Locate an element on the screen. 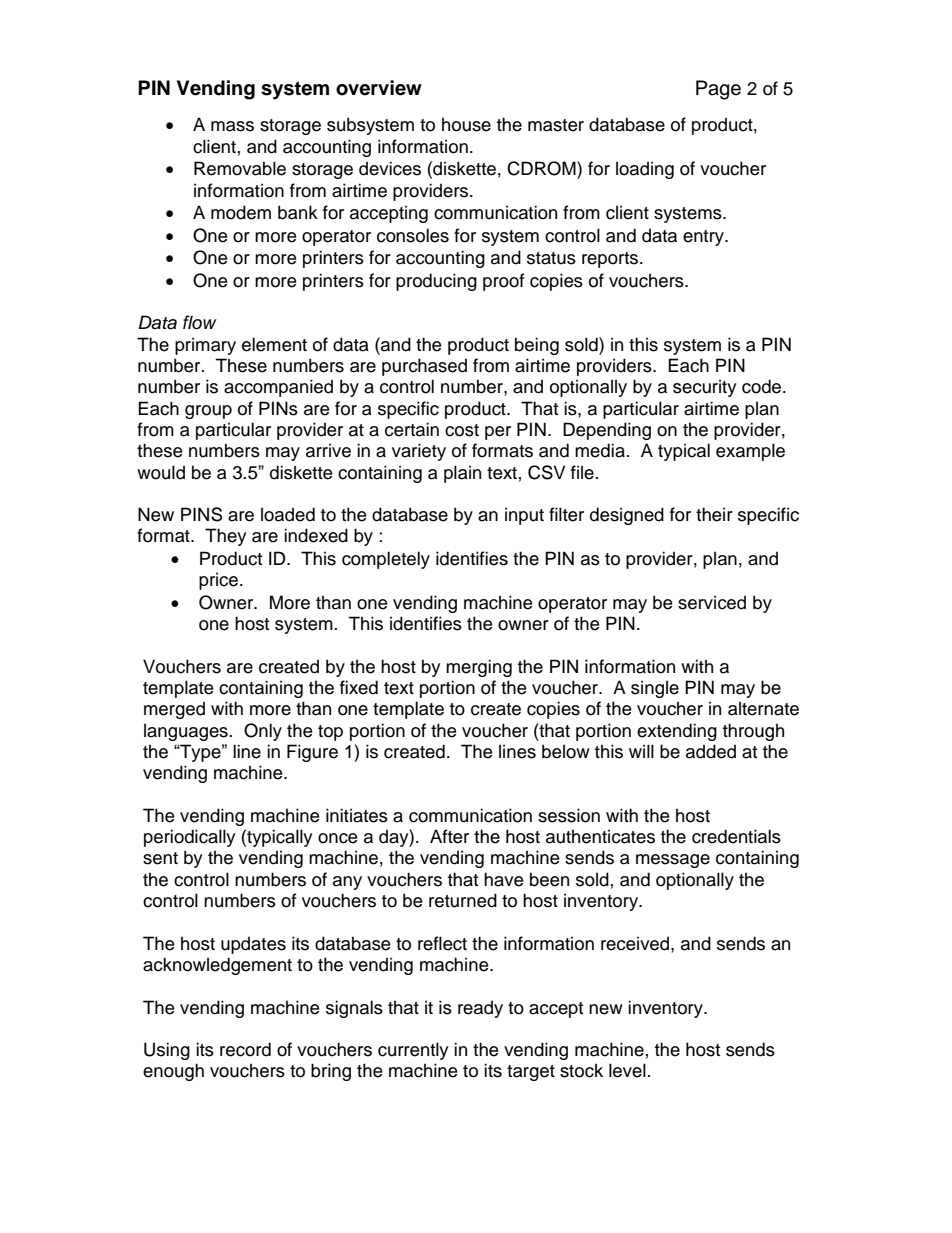 The height and width of the screenshot is (1233, 952). cost is located at coordinates (462, 430).
